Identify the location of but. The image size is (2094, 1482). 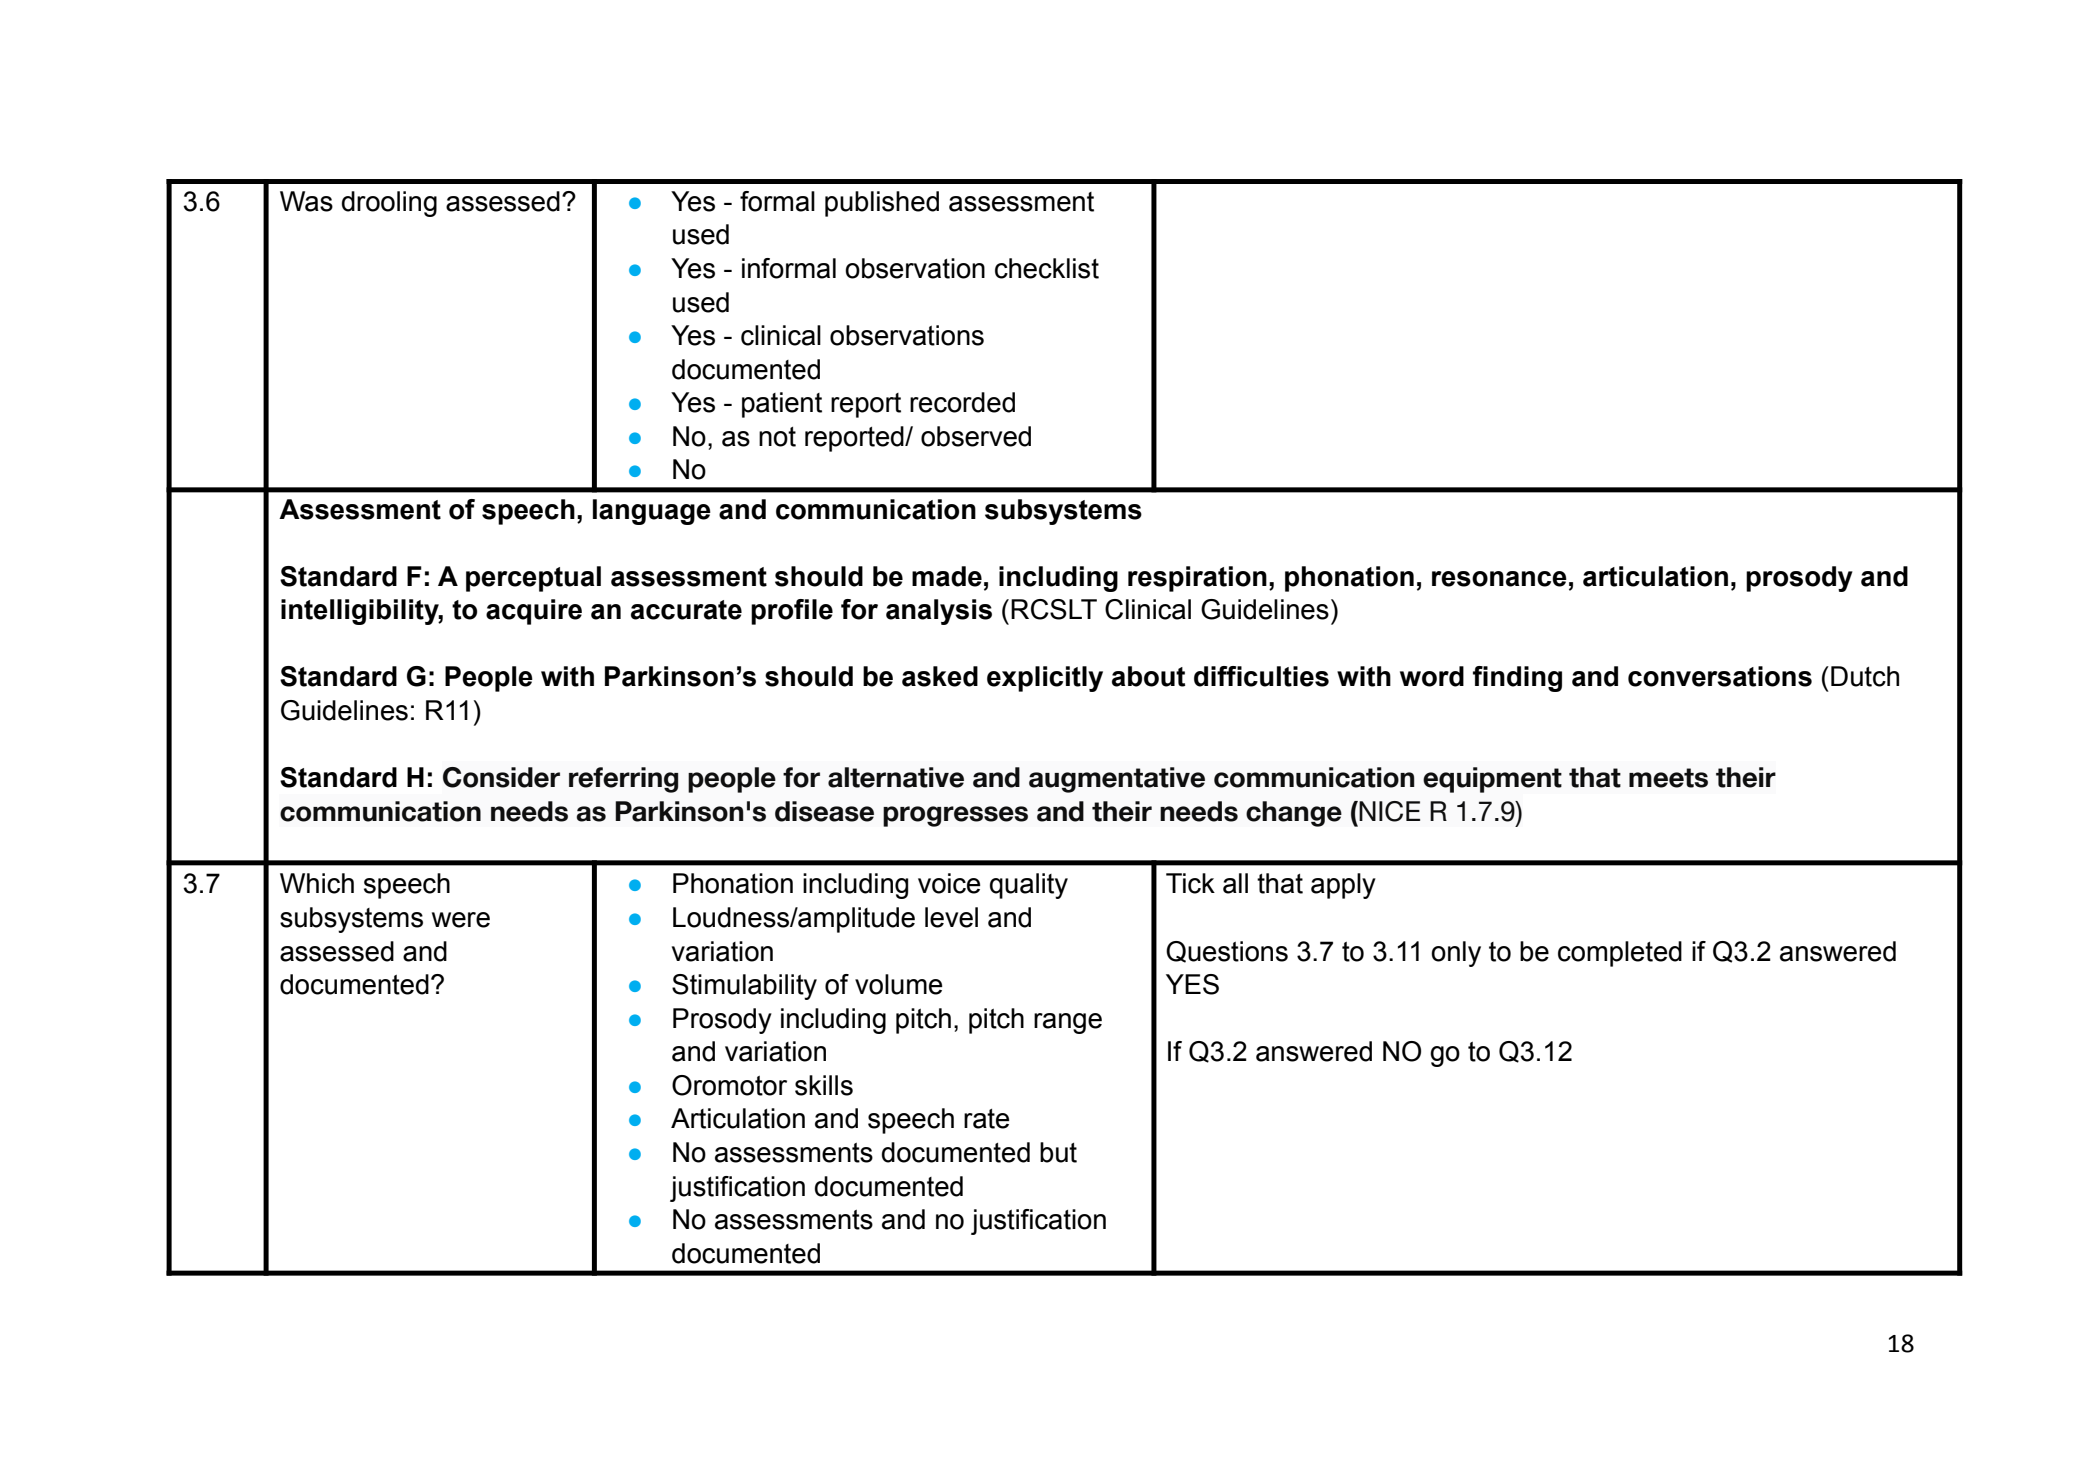
(1058, 1152).
